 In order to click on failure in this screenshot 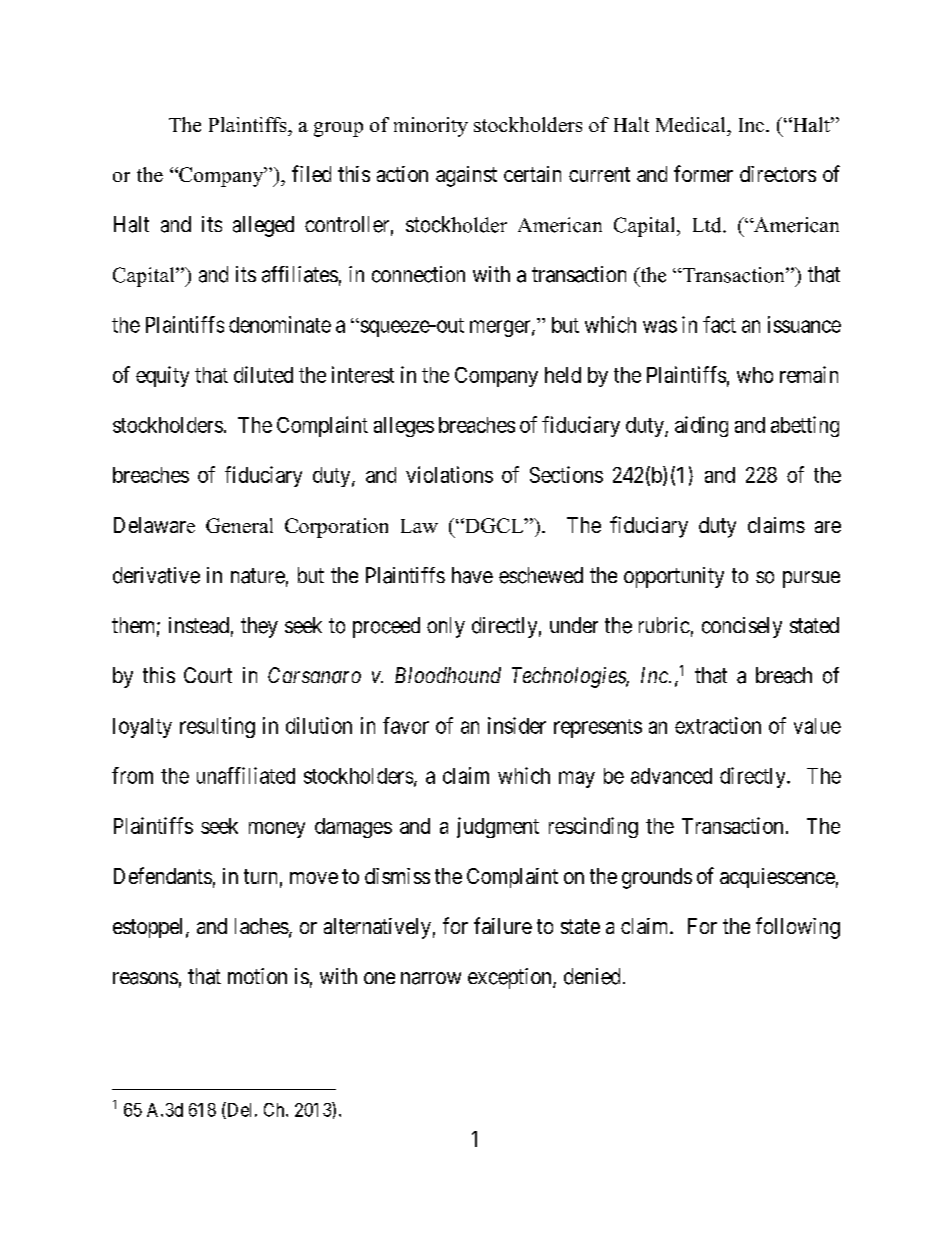, I will do `click(503, 925)`.
